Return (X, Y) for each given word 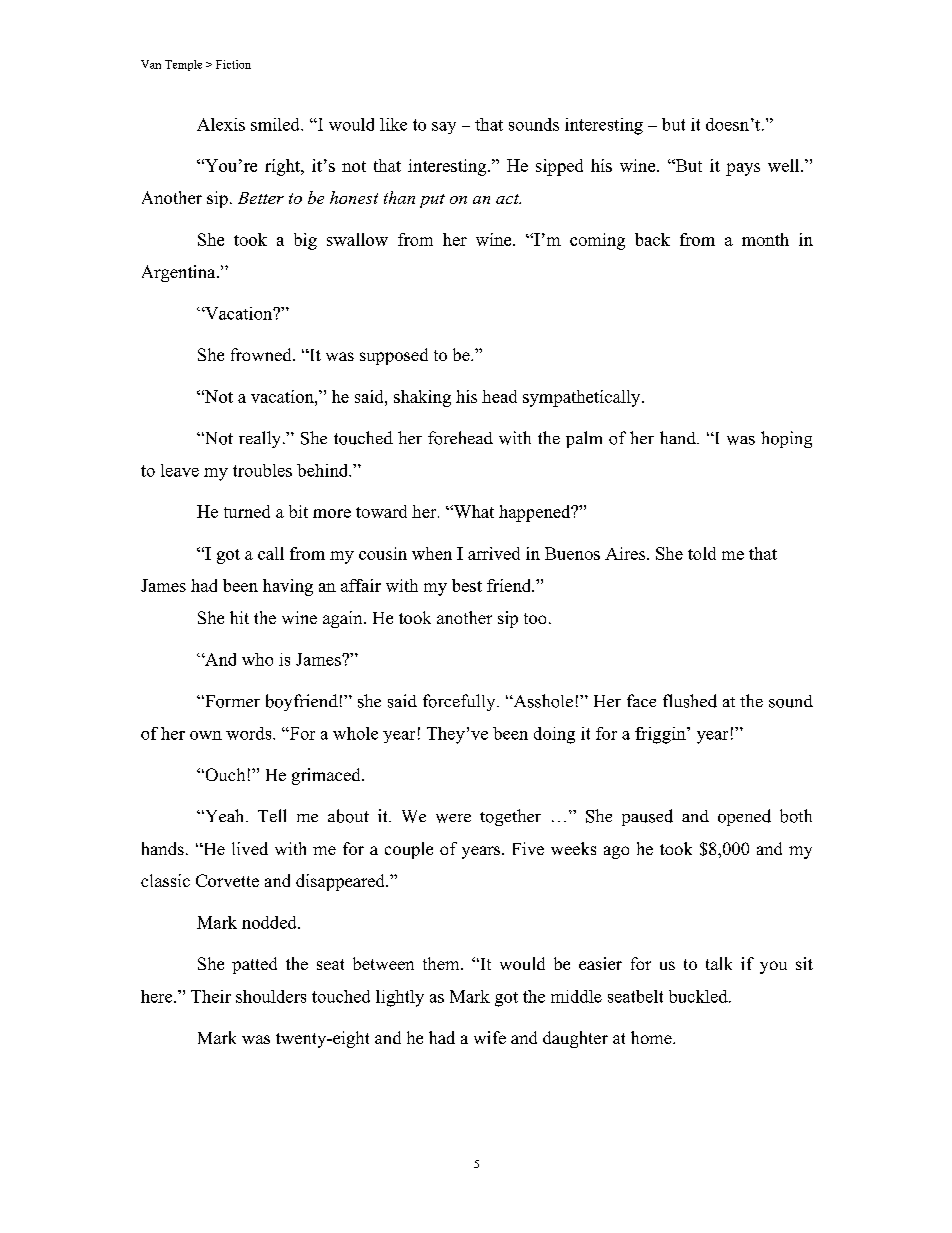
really (261, 439)
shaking (422, 398)
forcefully (460, 702)
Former (231, 701)
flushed (690, 701)
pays (743, 169)
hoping (786, 439)
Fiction (233, 64)
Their (211, 996)
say (444, 128)
